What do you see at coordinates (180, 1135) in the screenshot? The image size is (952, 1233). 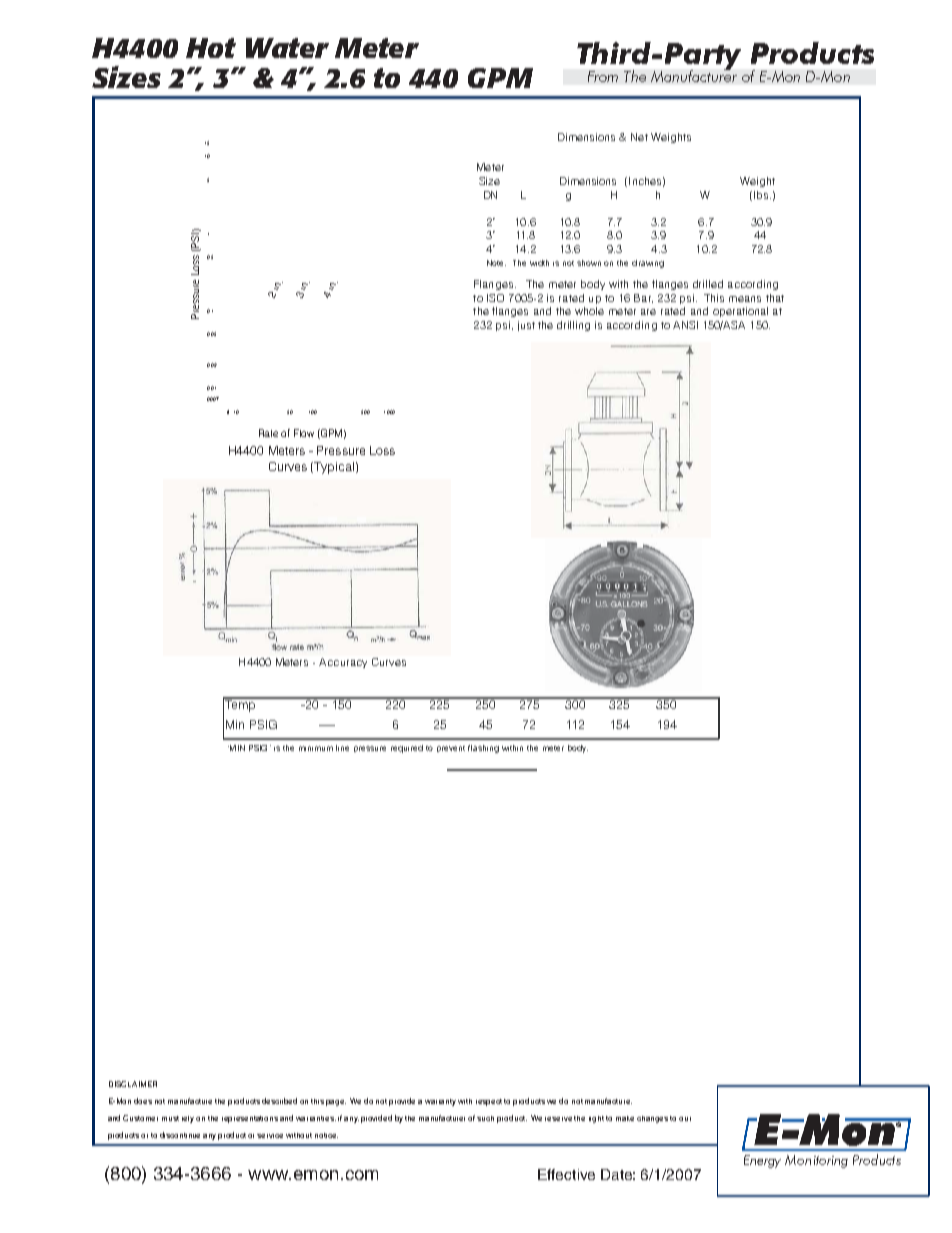 I see `discontinue` at bounding box center [180, 1135].
